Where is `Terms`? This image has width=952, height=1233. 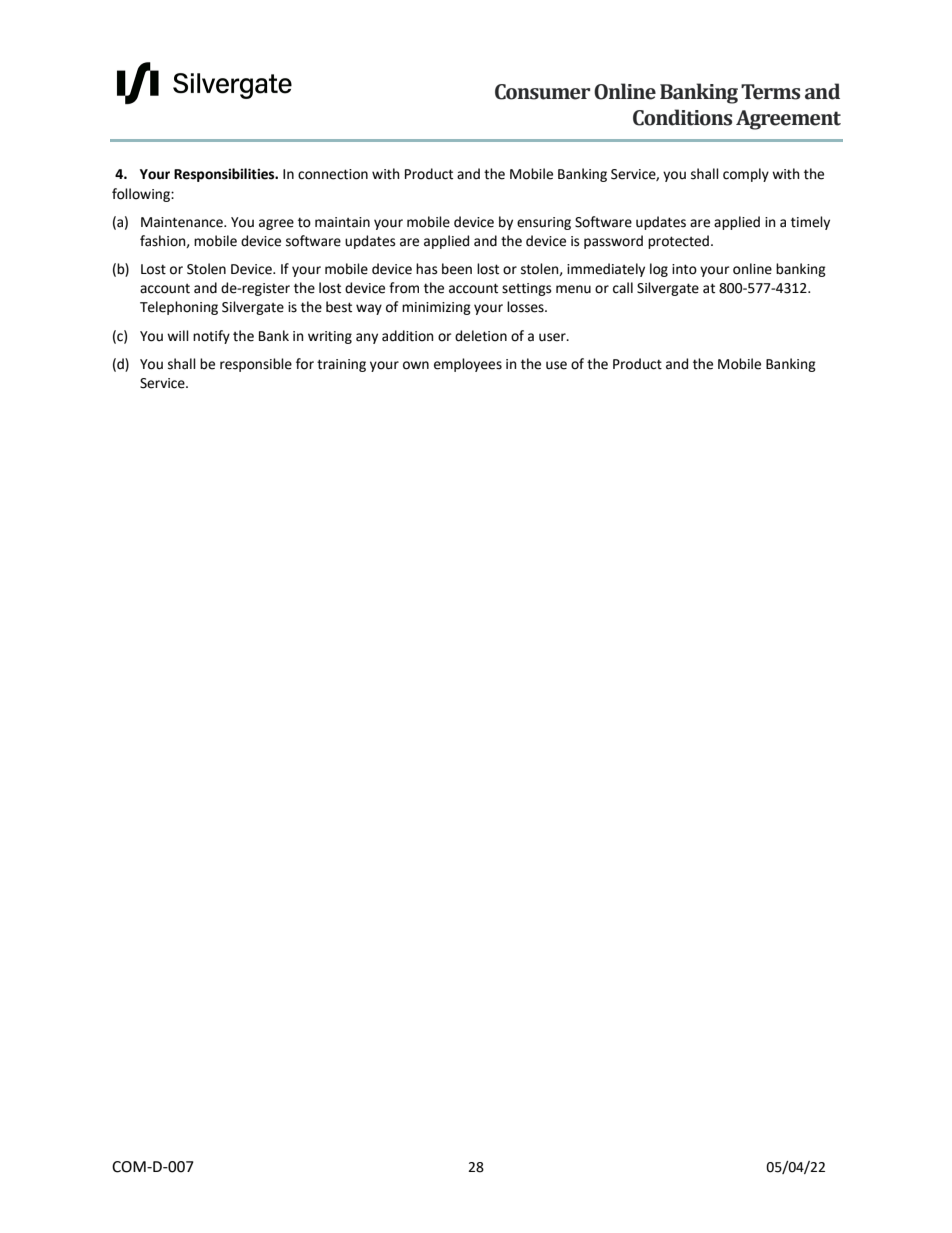 Terms is located at coordinates (770, 92).
